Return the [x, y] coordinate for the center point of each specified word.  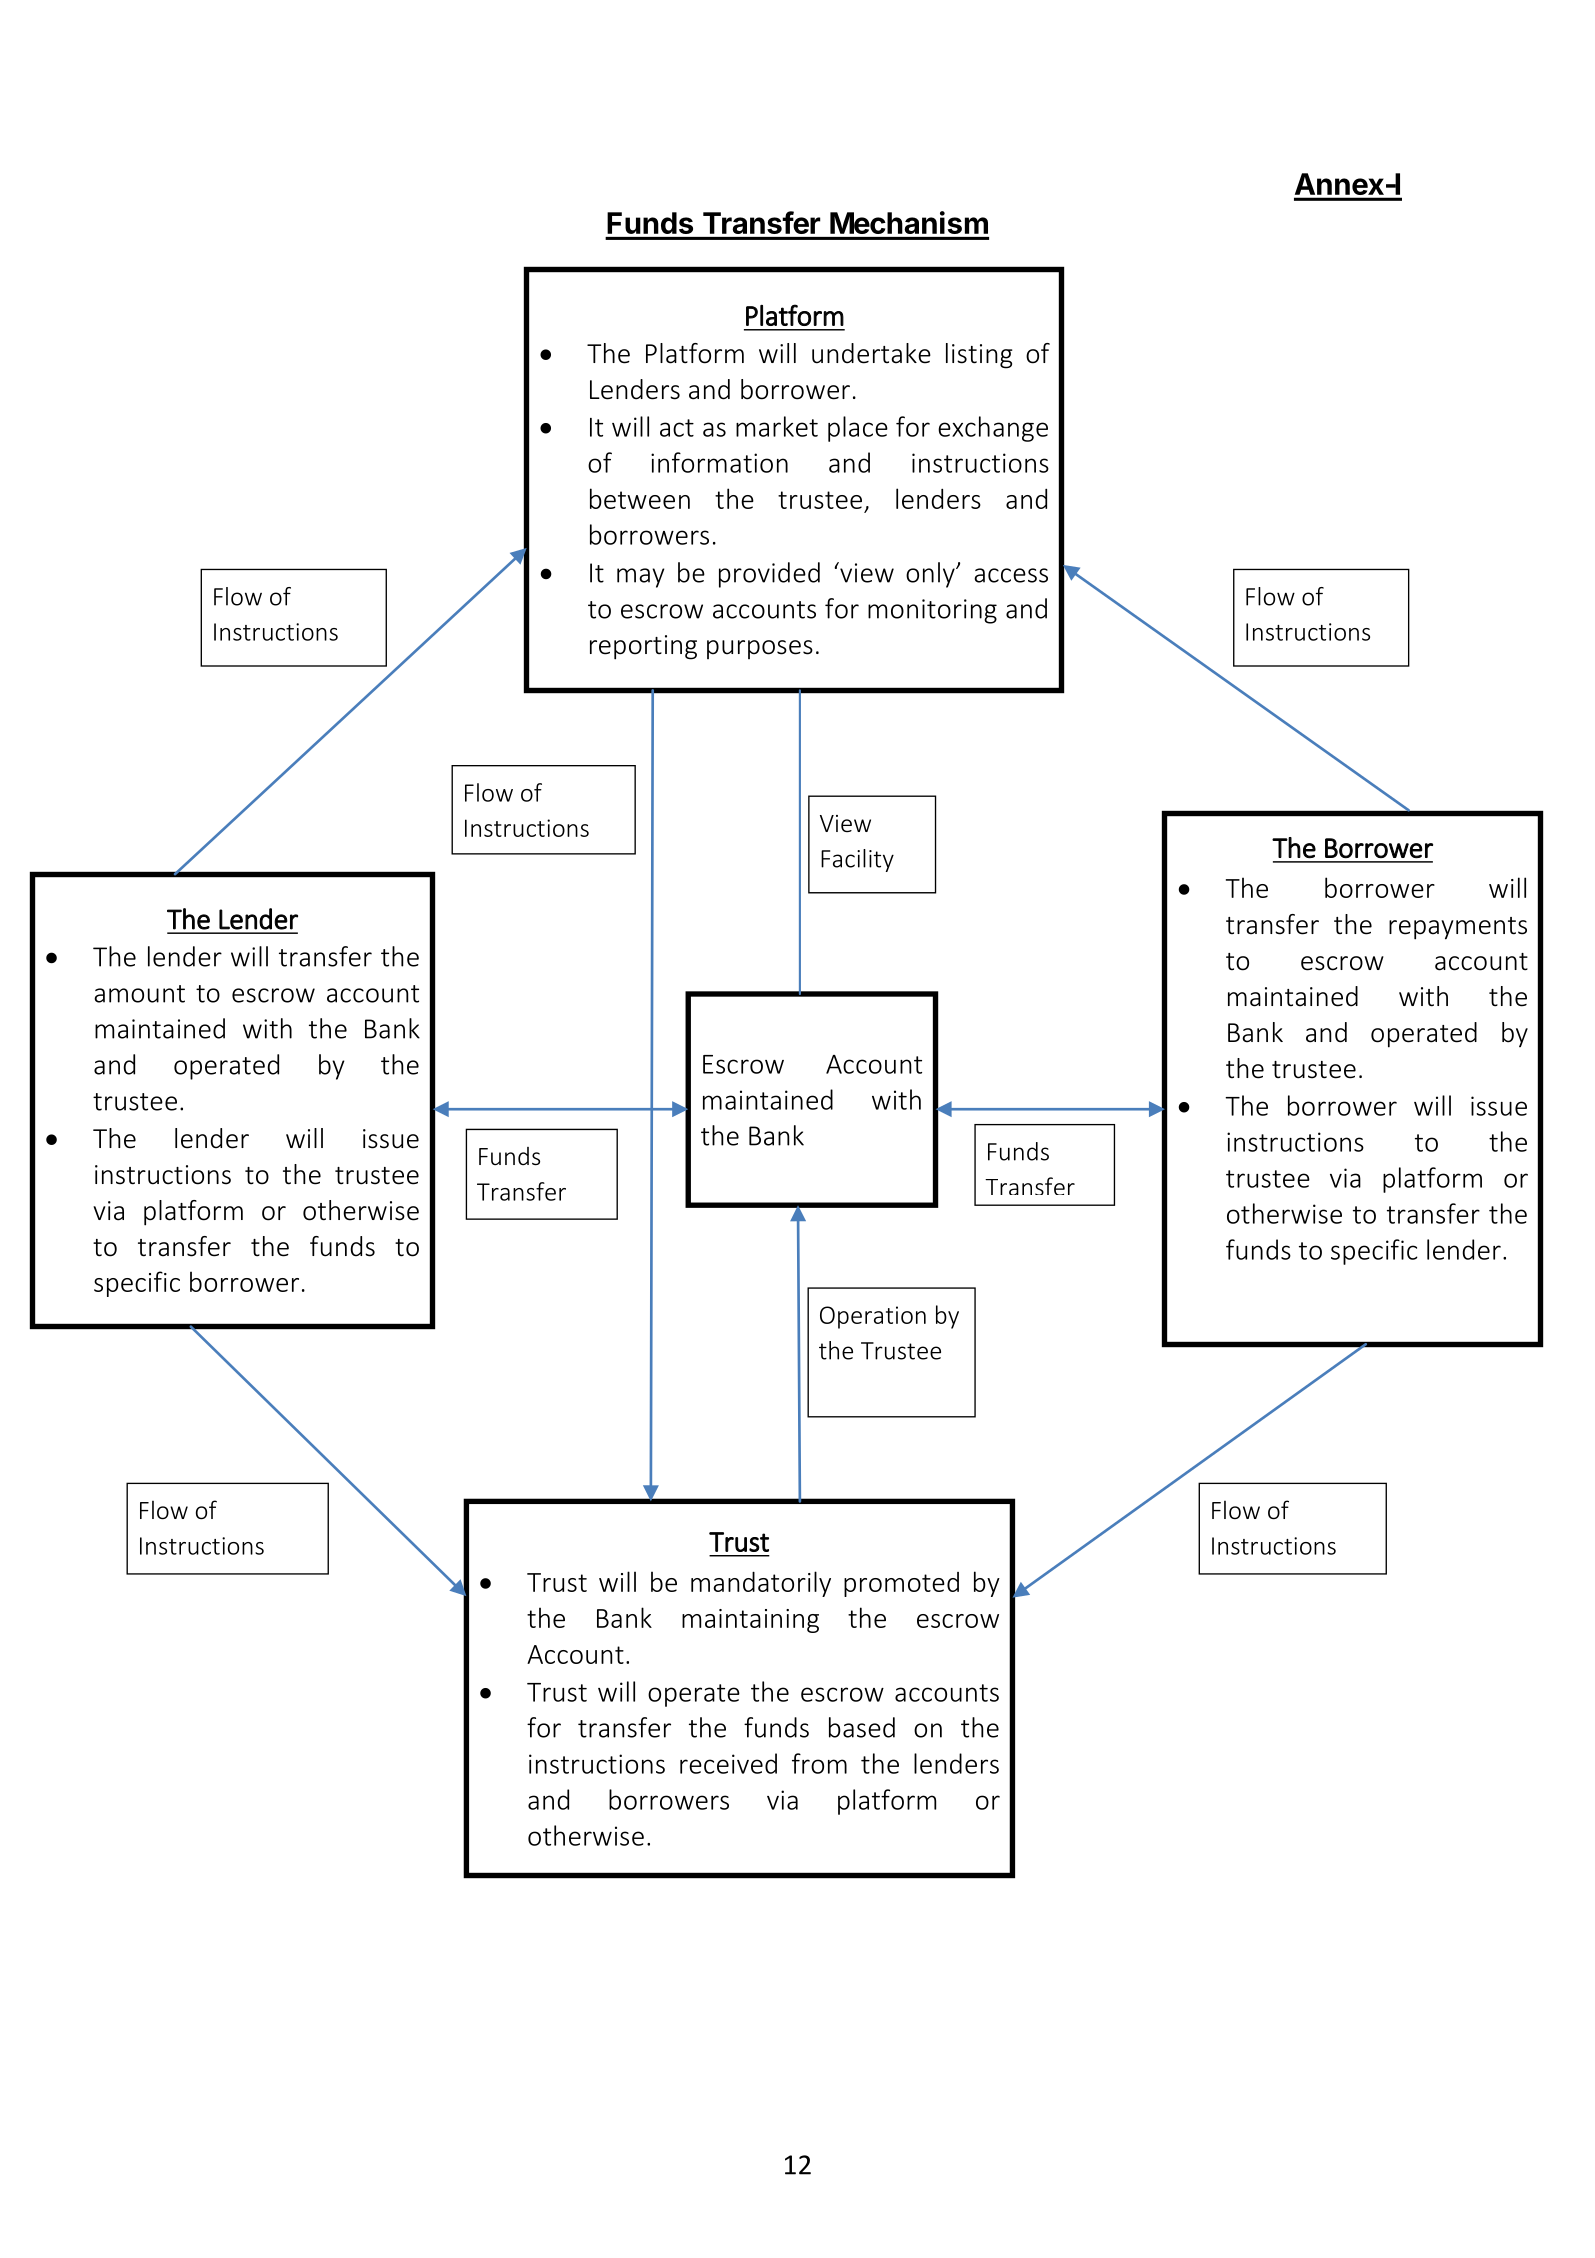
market [777, 426]
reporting [643, 647]
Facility [857, 860]
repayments [1458, 928]
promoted [901, 1584]
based [862, 1727]
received [728, 1763]
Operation [873, 1317]
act [677, 428]
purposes [760, 649]
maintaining [750, 1621]
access [1011, 575]
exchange [993, 429]
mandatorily [761, 1584]
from [819, 1763]
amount [139, 994]
